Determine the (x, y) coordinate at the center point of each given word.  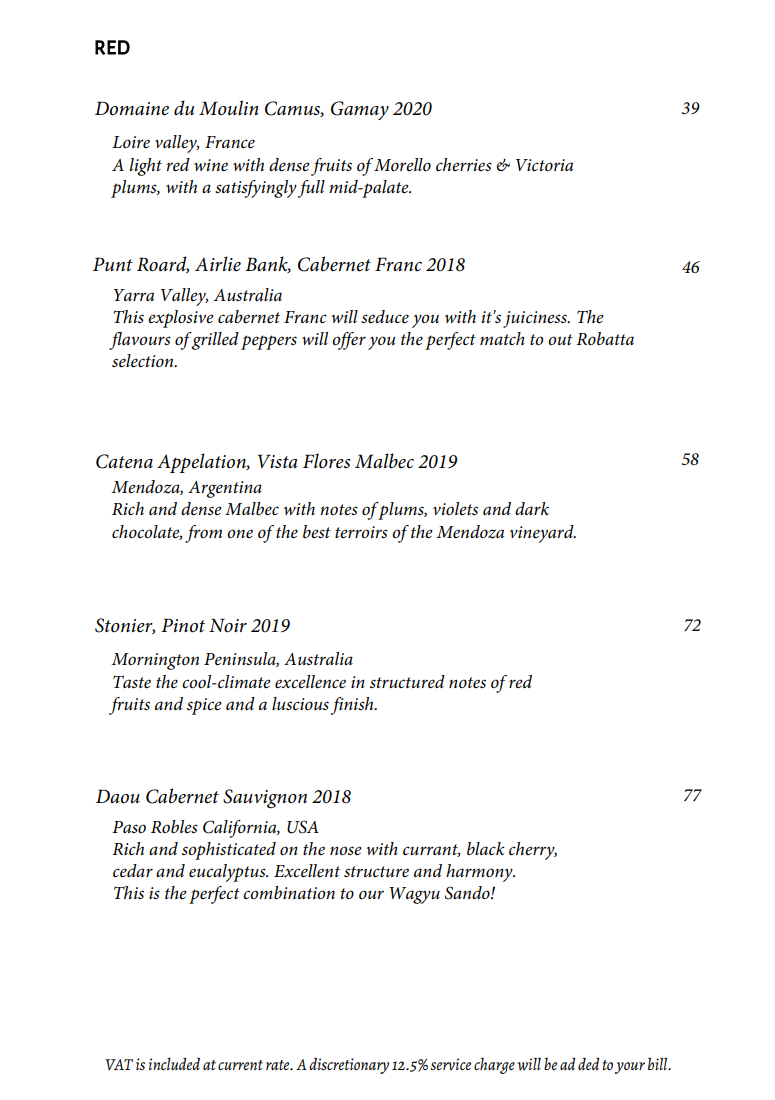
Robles (174, 826)
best (317, 531)
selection (144, 361)
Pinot (183, 625)
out (560, 339)
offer (349, 341)
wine (211, 165)
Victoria (544, 165)
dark (532, 508)
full (311, 189)
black (486, 848)
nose (346, 850)
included (174, 1064)
